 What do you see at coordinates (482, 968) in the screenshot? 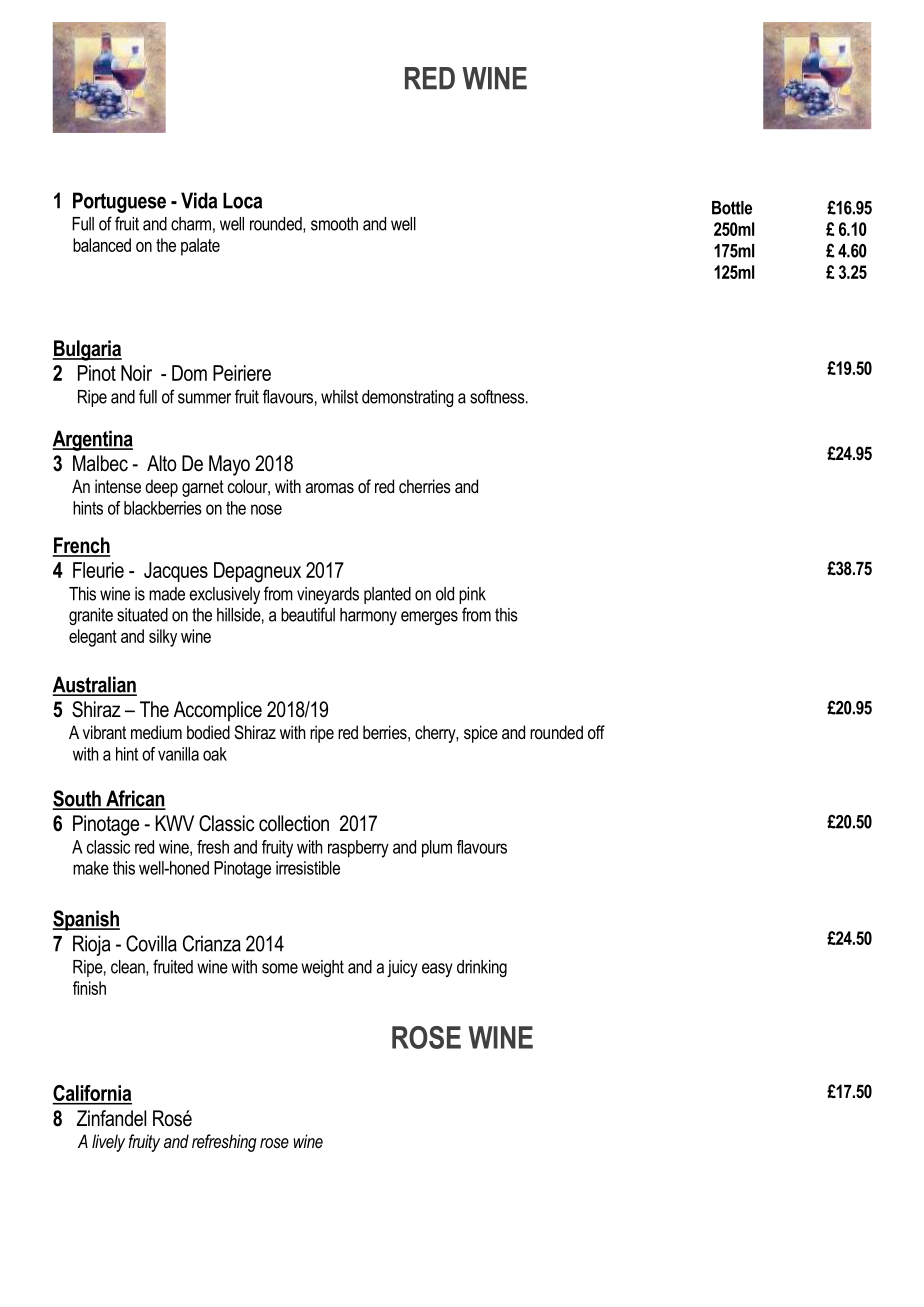
I see `drinking` at bounding box center [482, 968].
